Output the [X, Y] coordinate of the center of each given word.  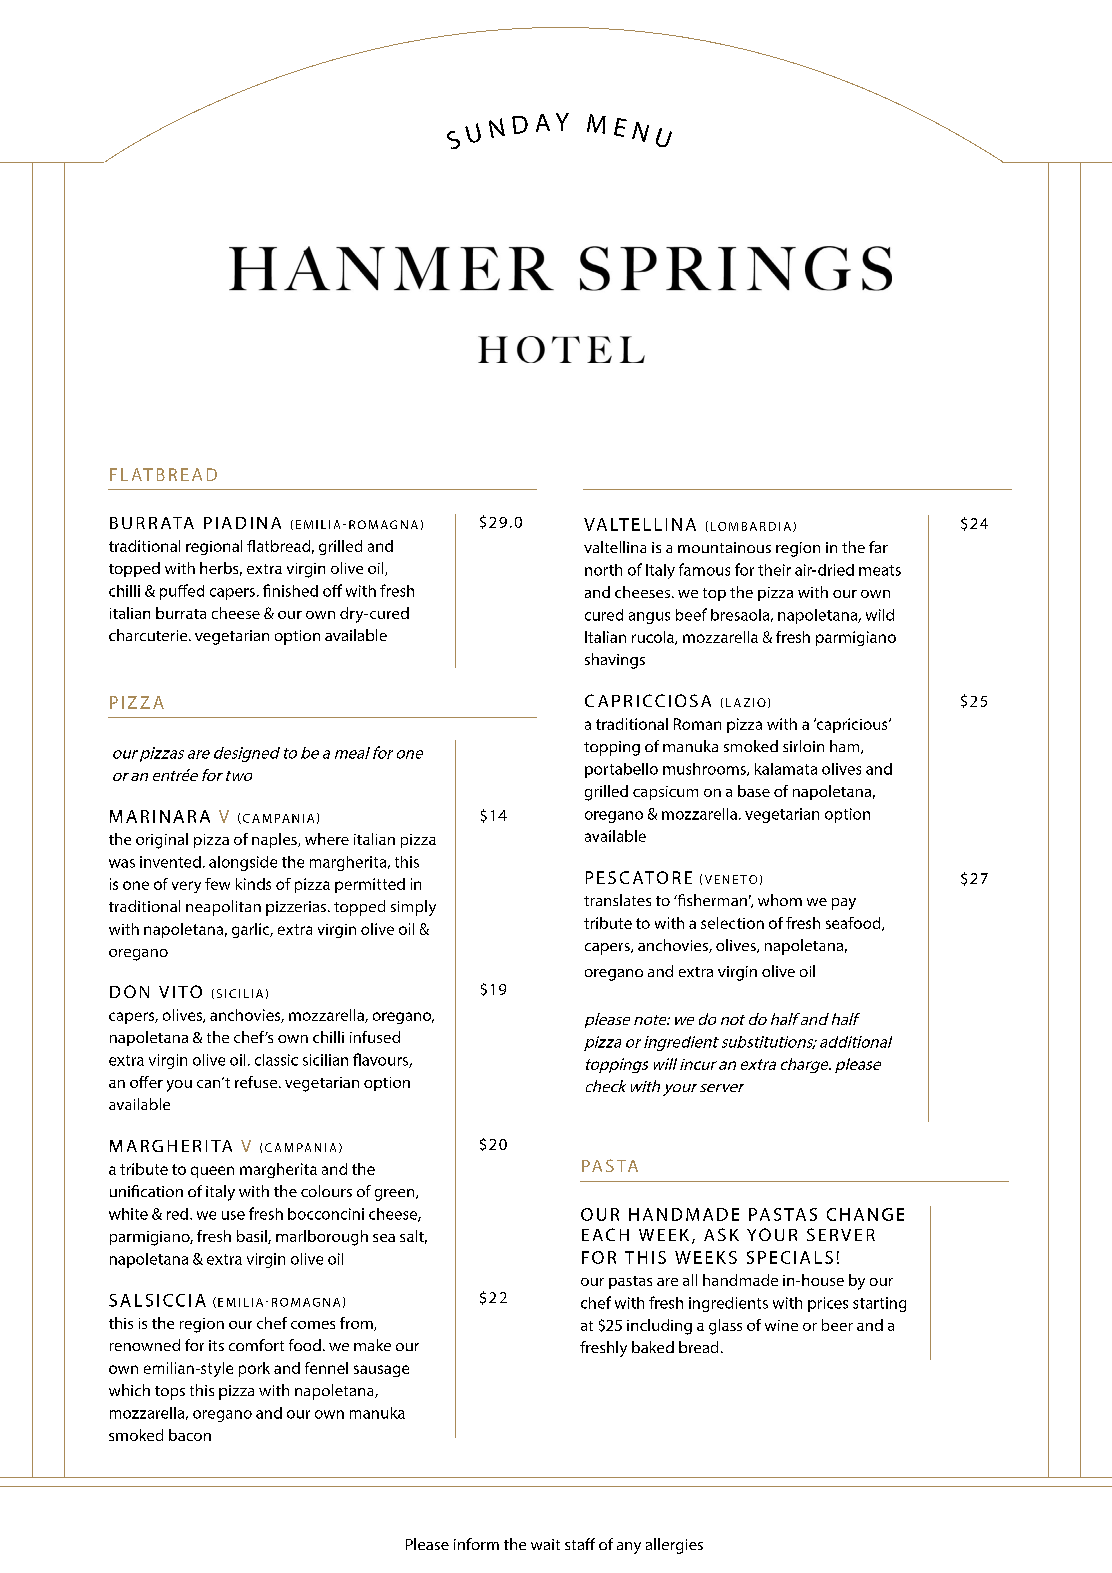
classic [276, 1060]
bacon [190, 1435]
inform [476, 1544]
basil [253, 1237]
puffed [182, 592]
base [754, 791]
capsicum [665, 793]
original [162, 841]
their [774, 570]
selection [732, 923]
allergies [674, 1546]
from [357, 1324]
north [603, 570]
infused [375, 1037]
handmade [740, 1280]
